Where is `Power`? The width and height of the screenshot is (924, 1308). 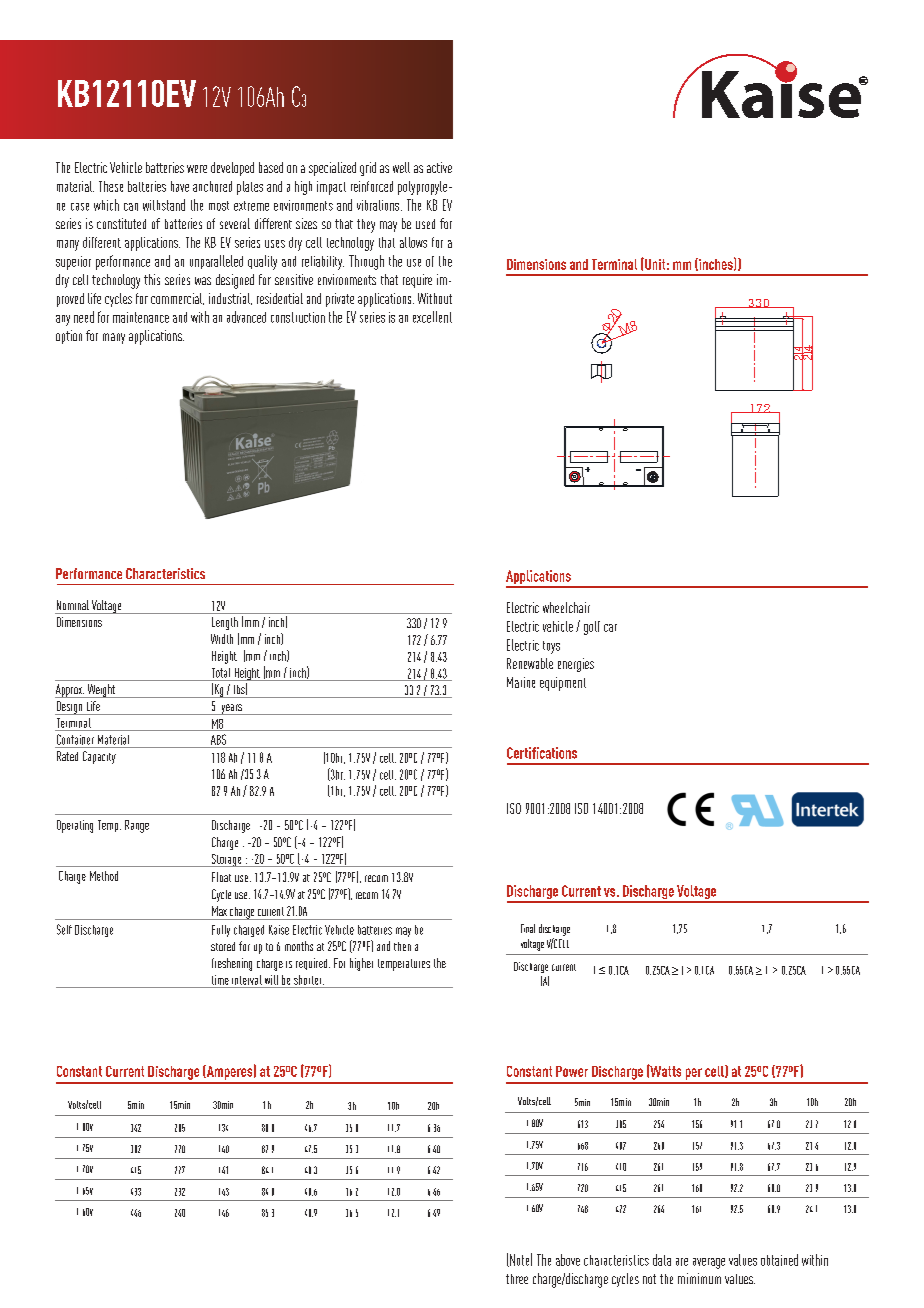
Power is located at coordinates (572, 1071).
